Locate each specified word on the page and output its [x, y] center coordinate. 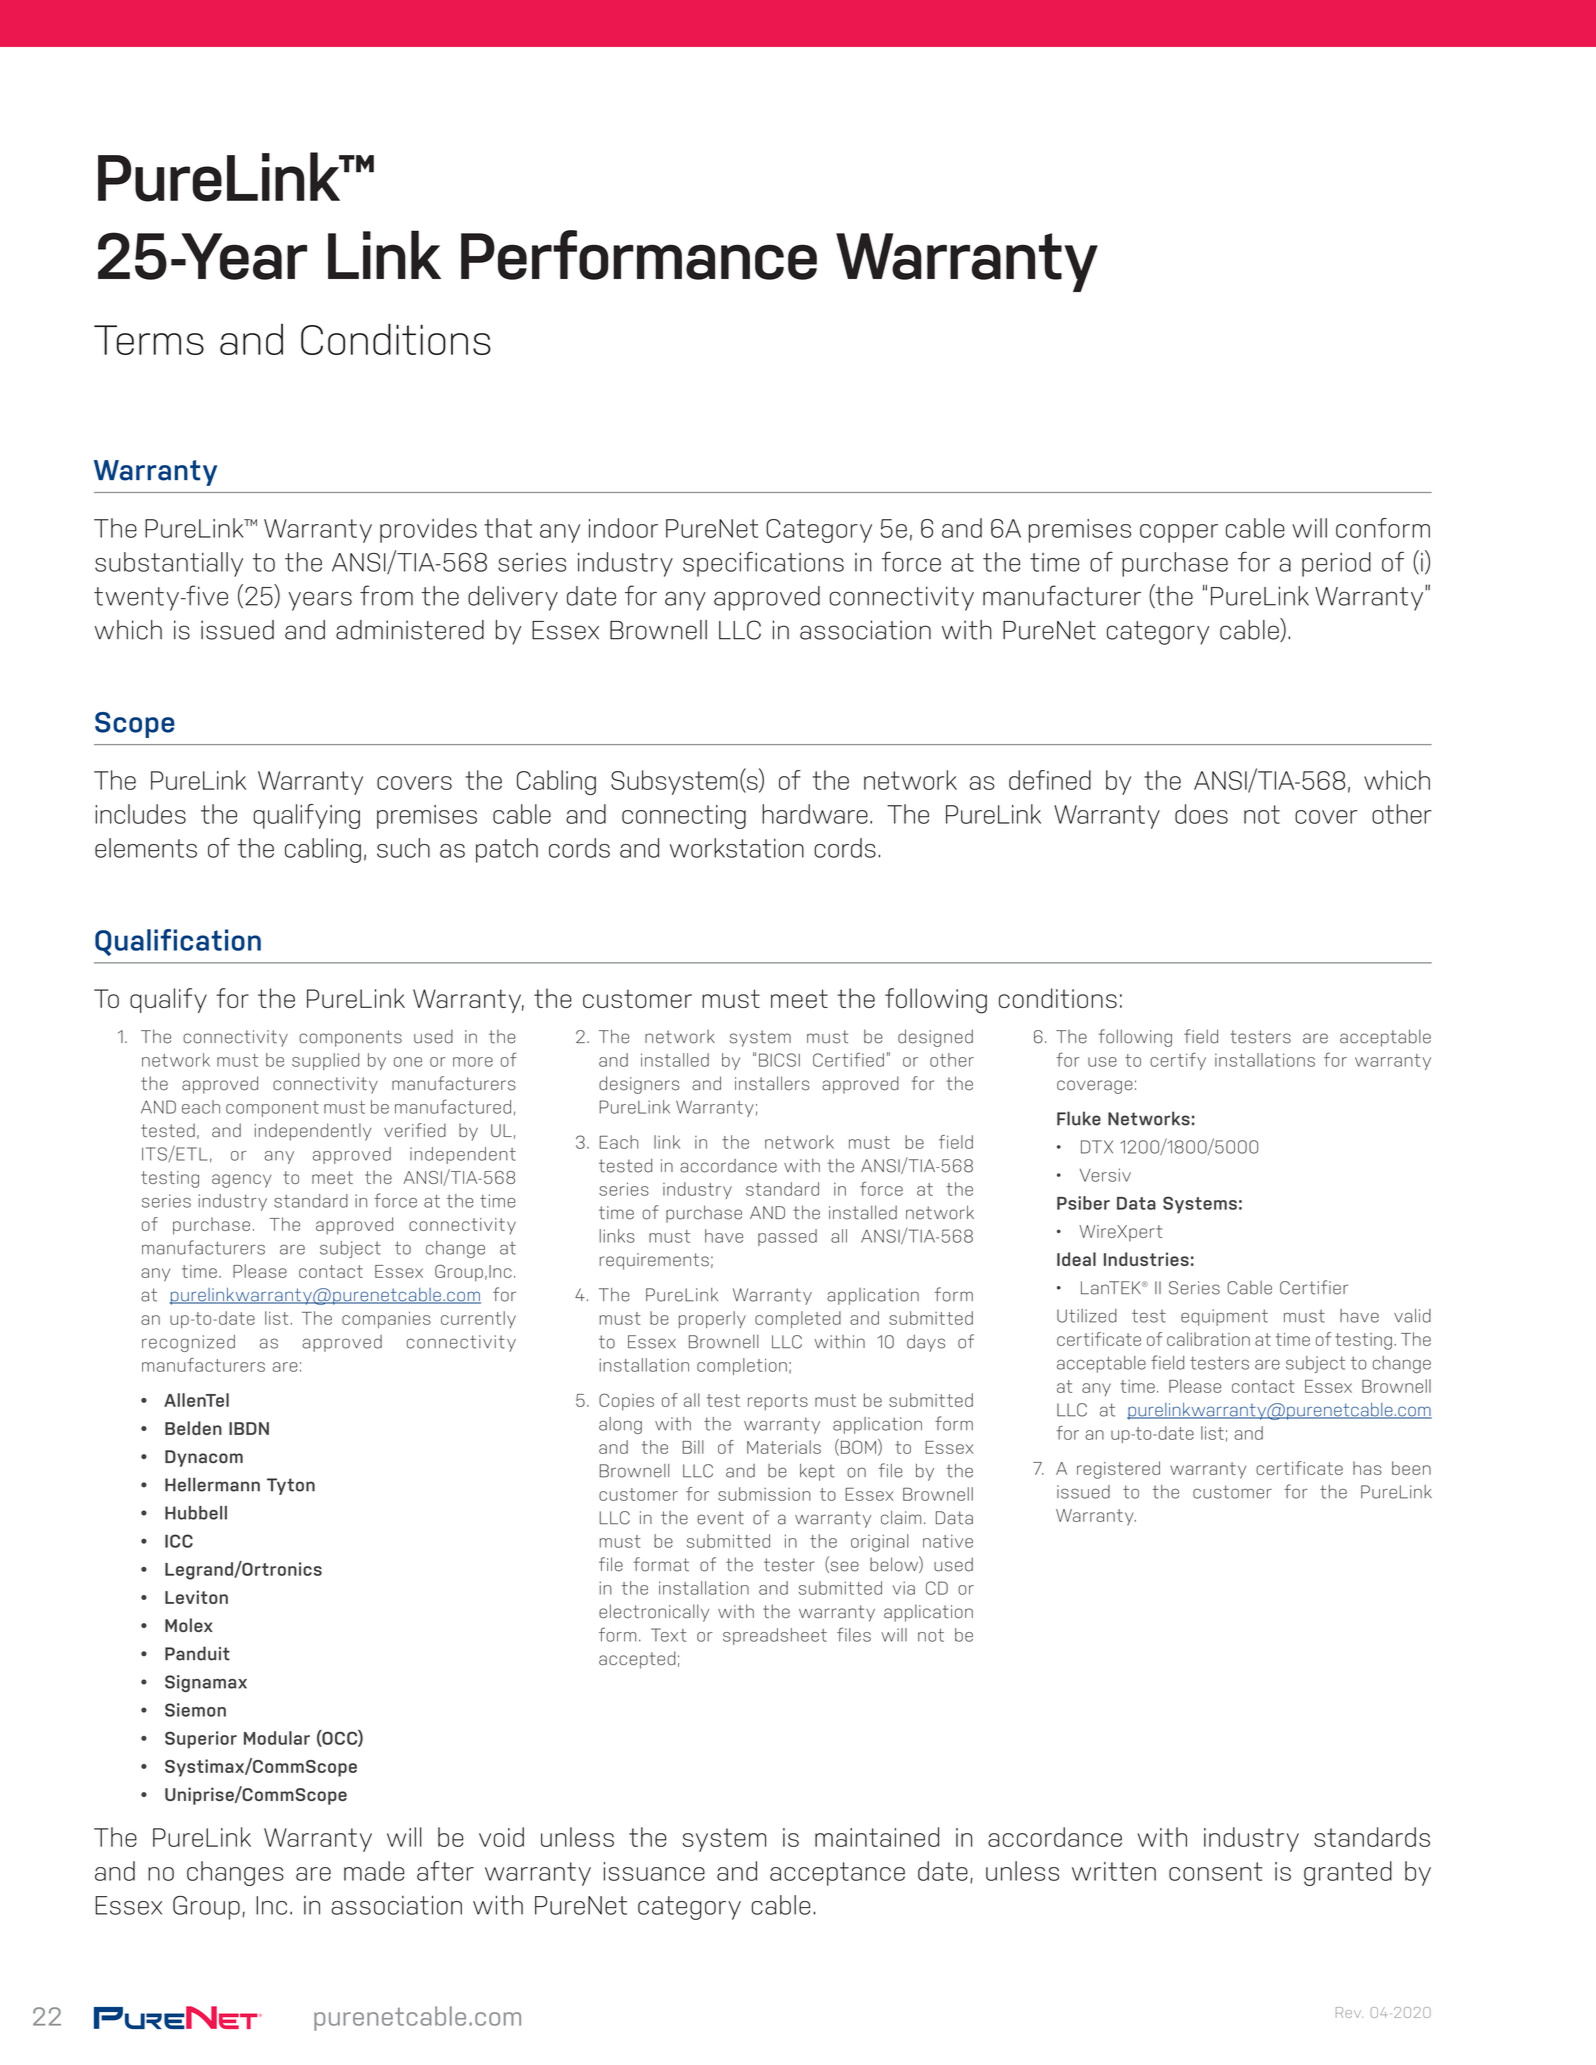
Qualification [178, 942]
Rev [1349, 2012]
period [1336, 564]
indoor [623, 528]
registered [1118, 1470]
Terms [149, 340]
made [374, 1871]
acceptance [837, 1874]
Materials [784, 1447]
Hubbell [196, 1513]
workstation [737, 848]
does [1201, 814]
